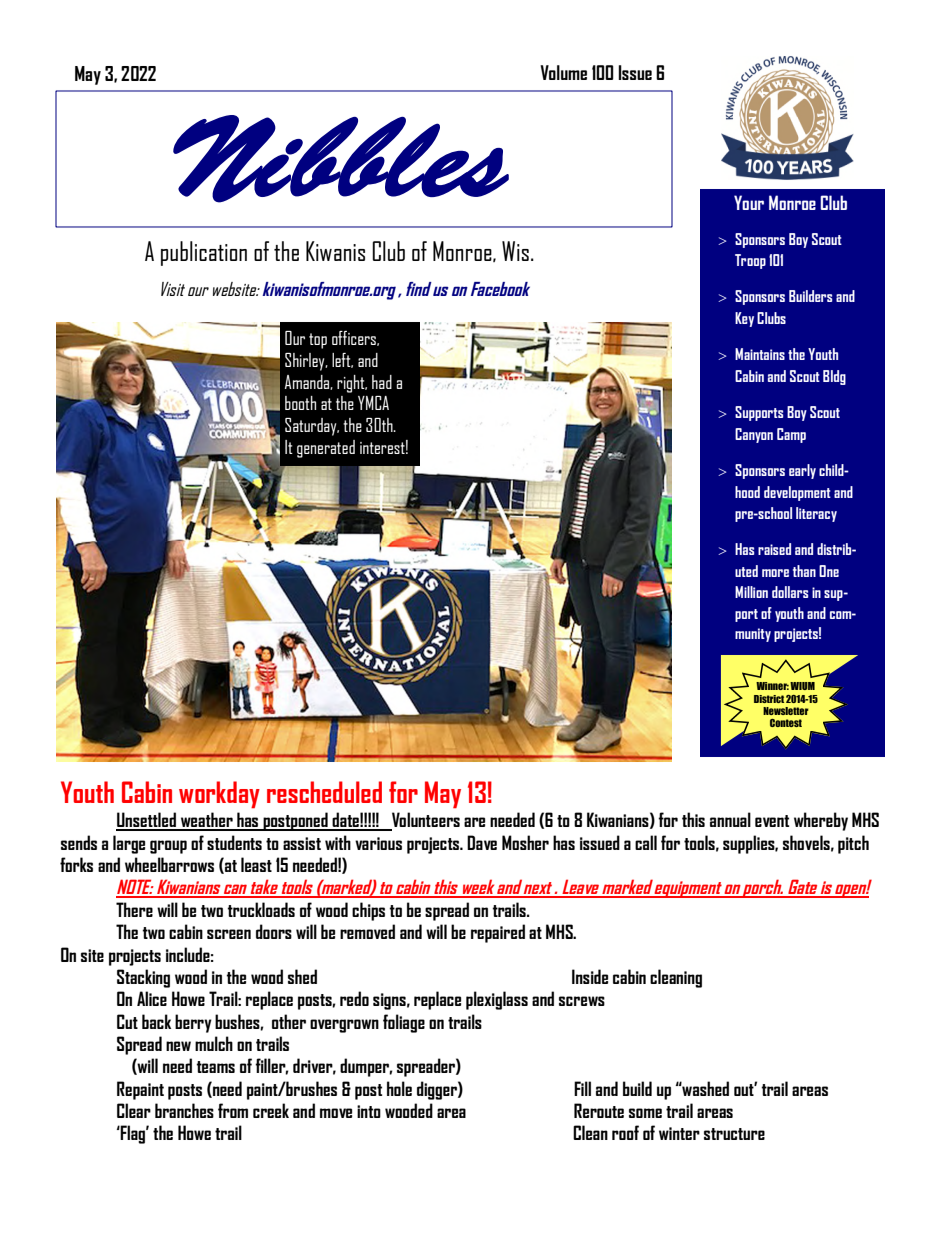 This screenshot has height=1233, width=952. Describe the element at coordinates (204, 253) in the screenshot. I see `publication` at that location.
